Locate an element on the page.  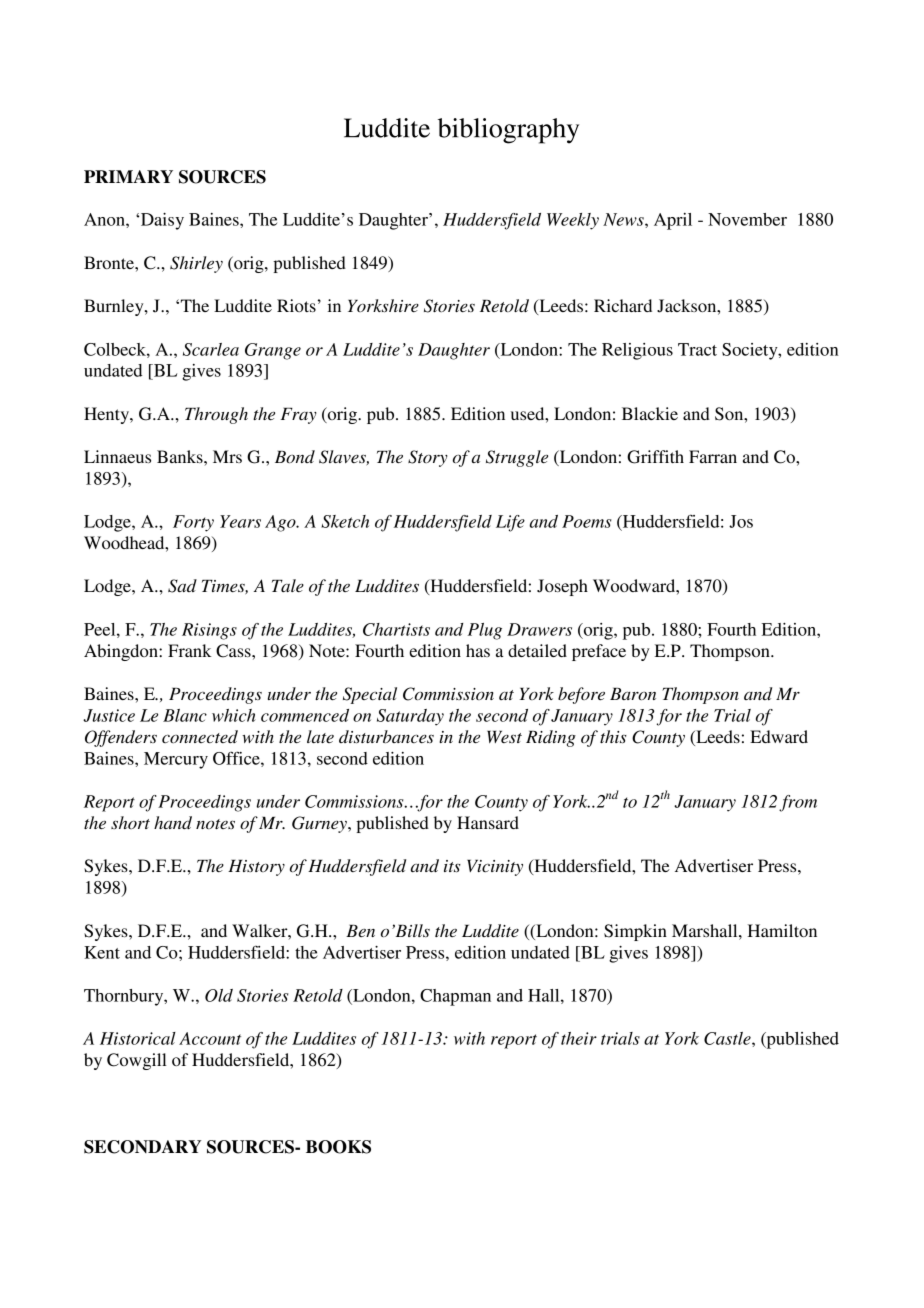
Chapman is located at coordinates (455, 997).
